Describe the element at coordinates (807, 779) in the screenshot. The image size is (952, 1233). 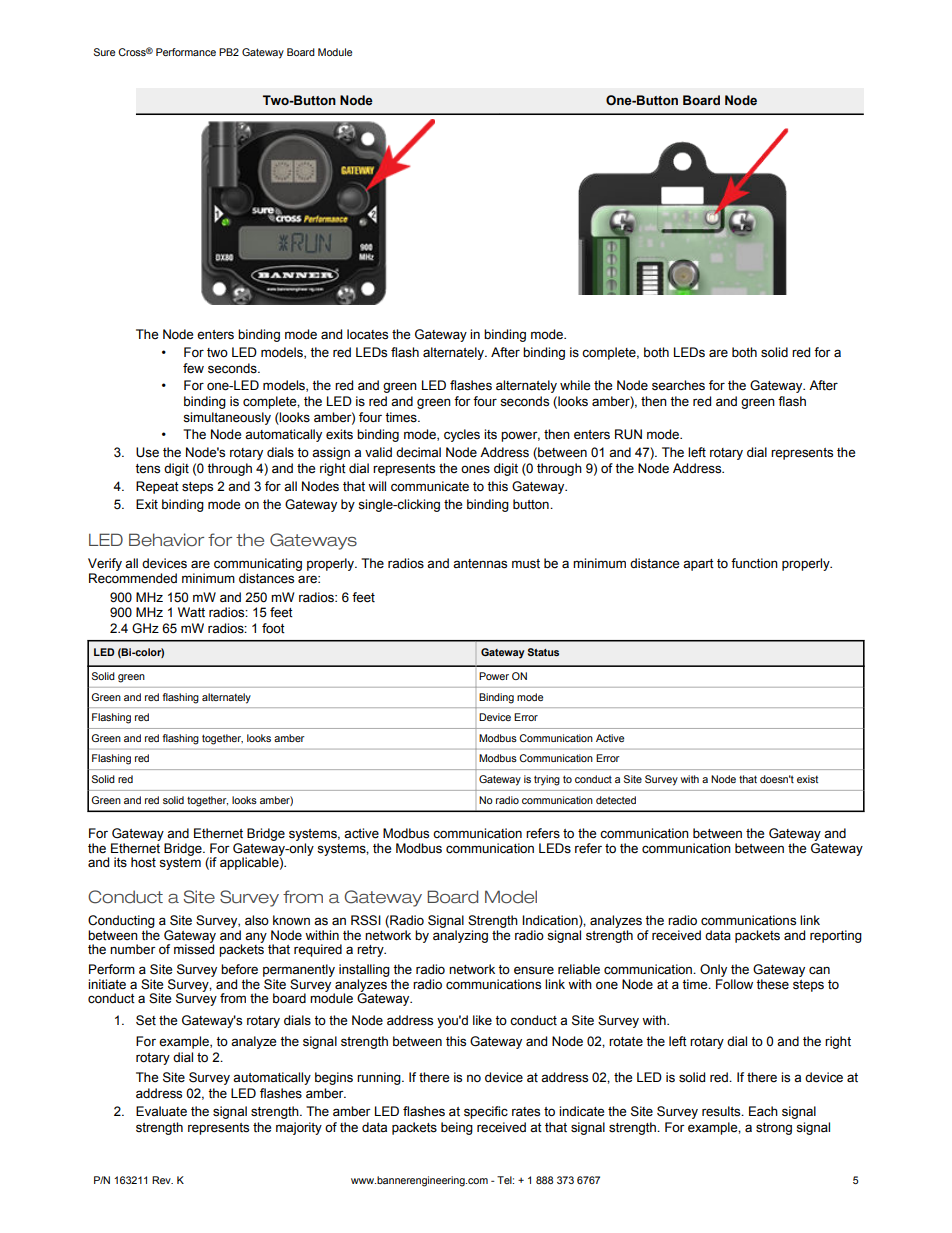
I see `exist` at that location.
